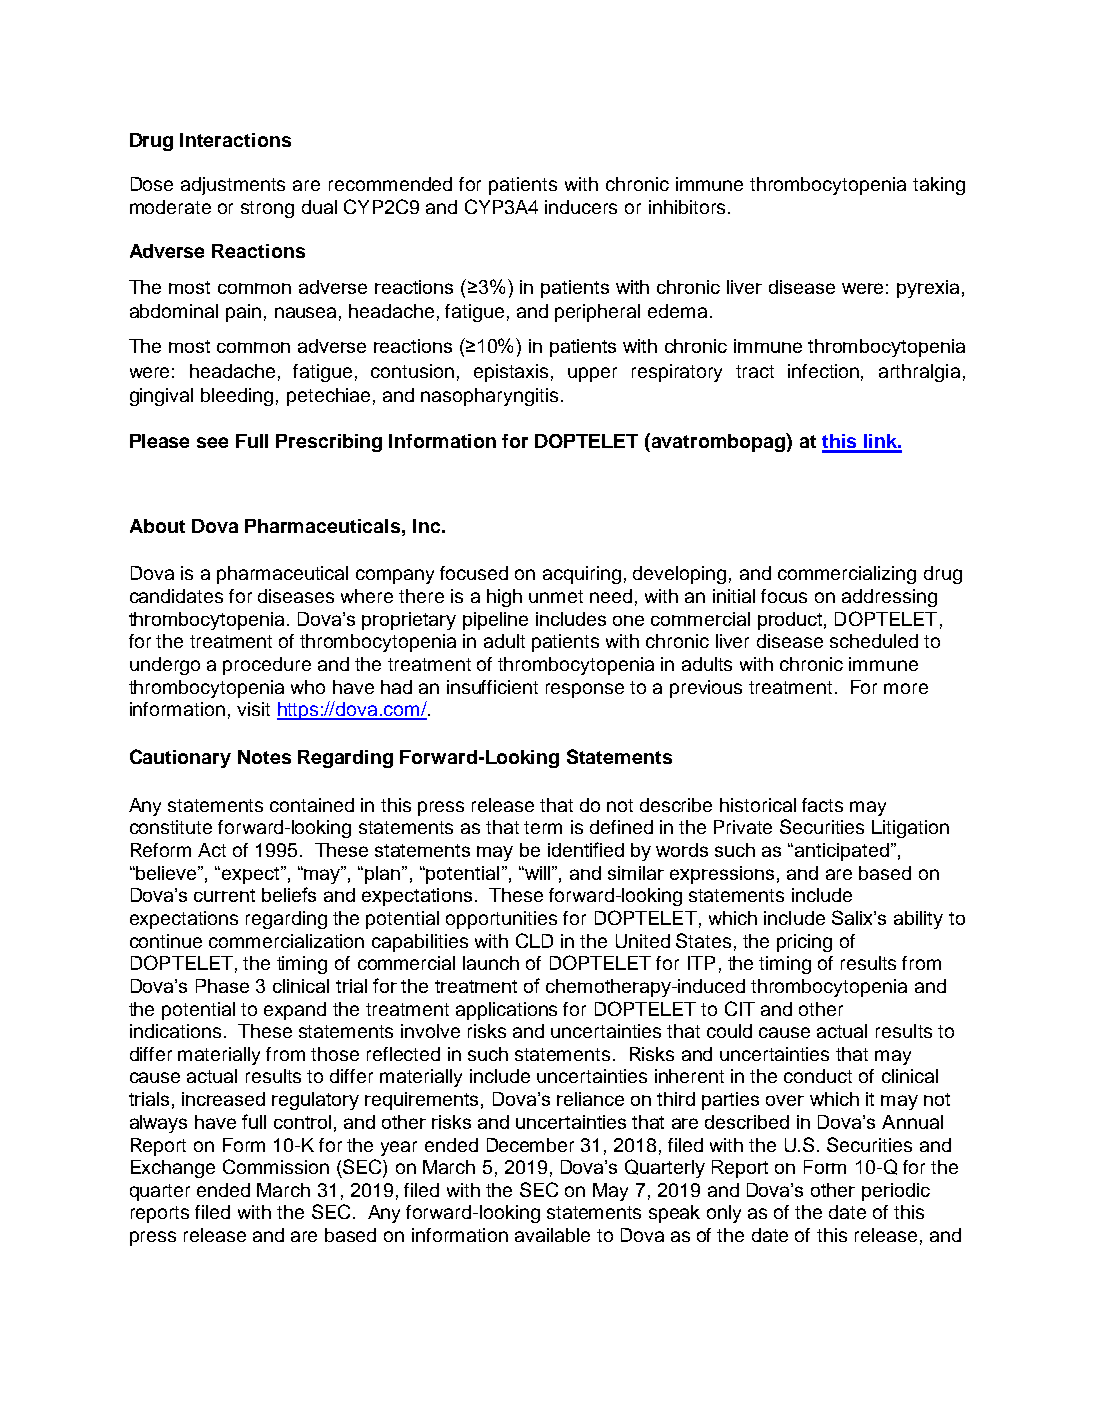  I want to click on unmet, so click(556, 596).
